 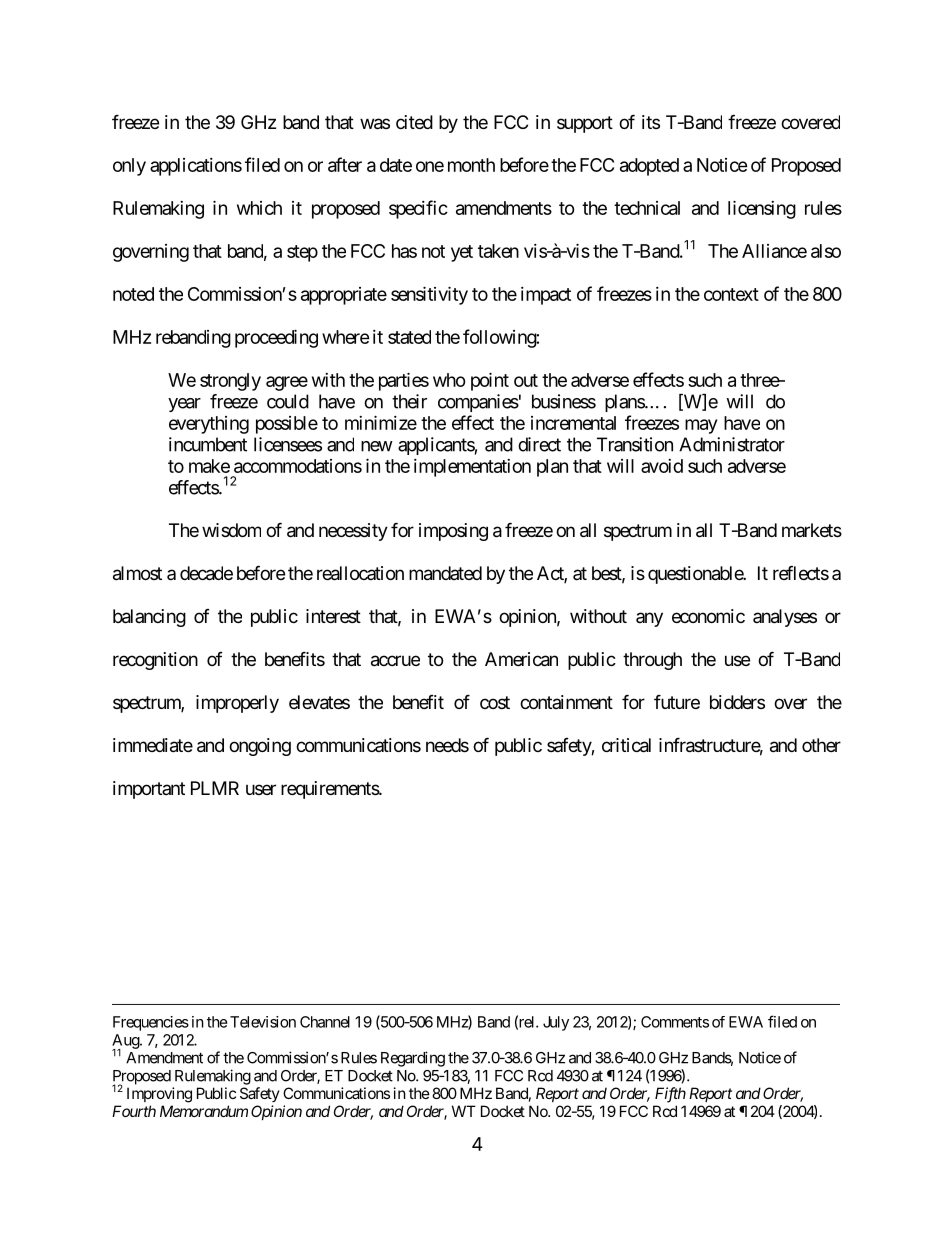 I want to click on any, so click(x=649, y=619).
